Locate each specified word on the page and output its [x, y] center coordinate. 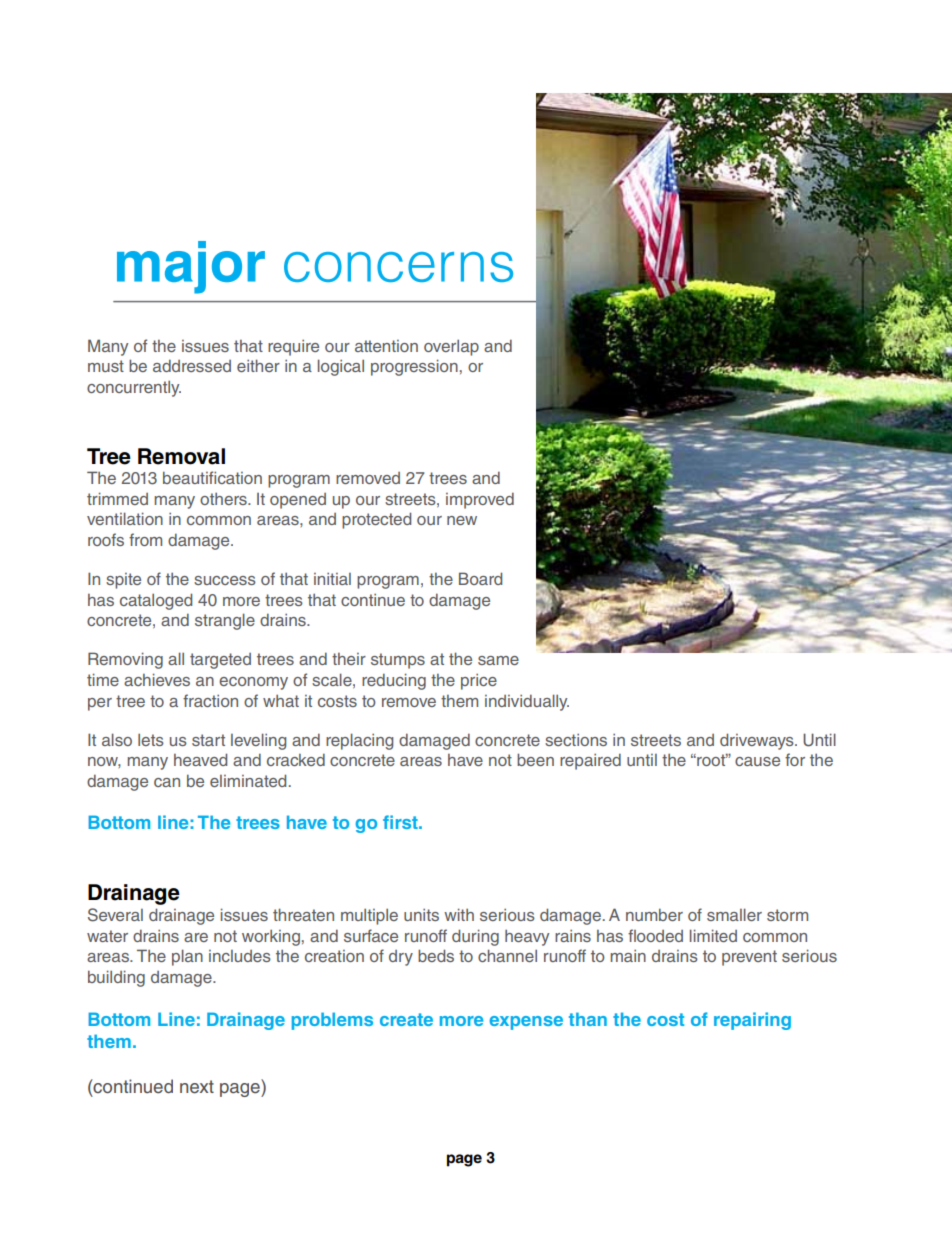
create [406, 1019]
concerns [398, 267]
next [197, 1087]
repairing [752, 1021]
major [191, 267]
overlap [451, 348]
